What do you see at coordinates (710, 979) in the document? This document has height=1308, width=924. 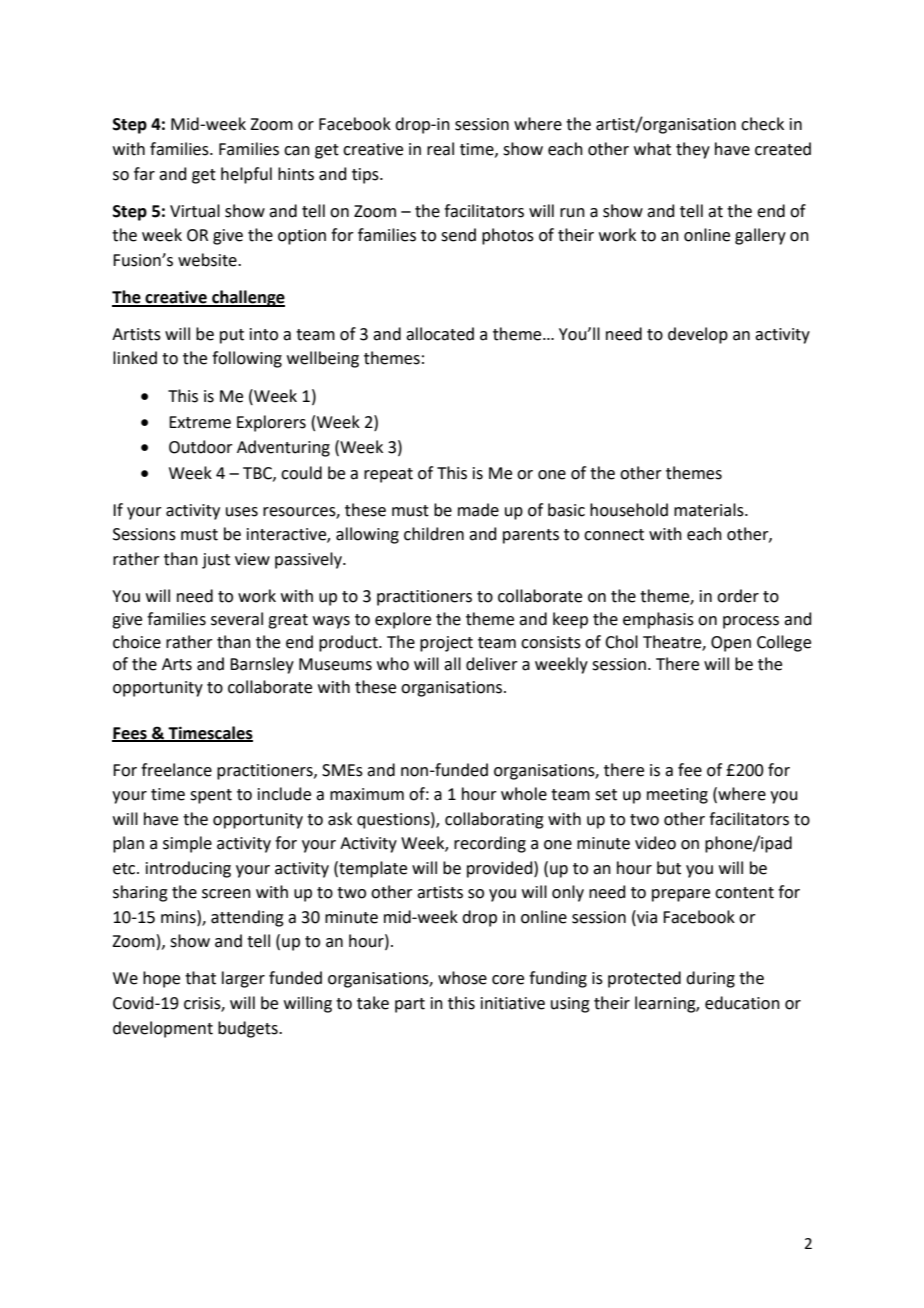 I see `during` at bounding box center [710, 979].
